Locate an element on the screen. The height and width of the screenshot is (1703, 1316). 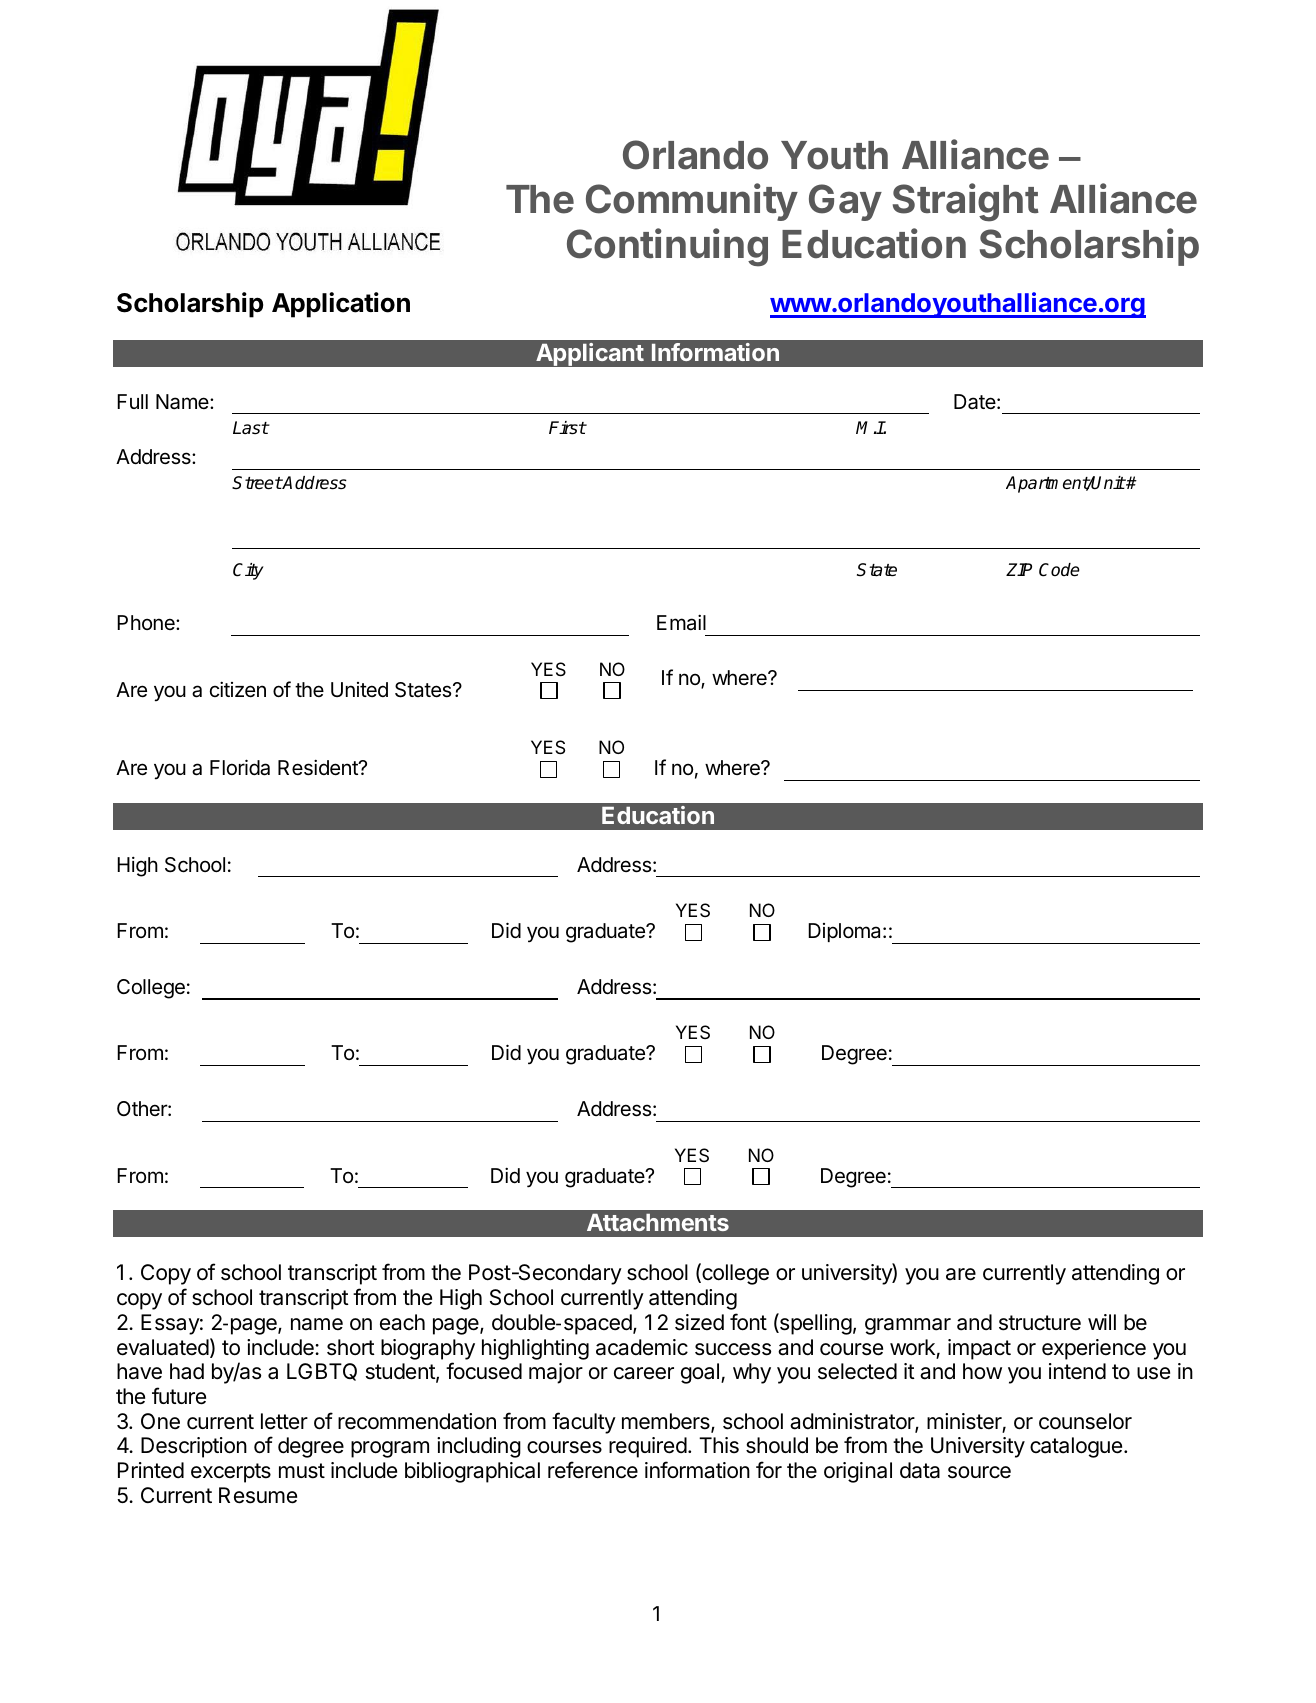
sized is located at coordinates (699, 1322).
